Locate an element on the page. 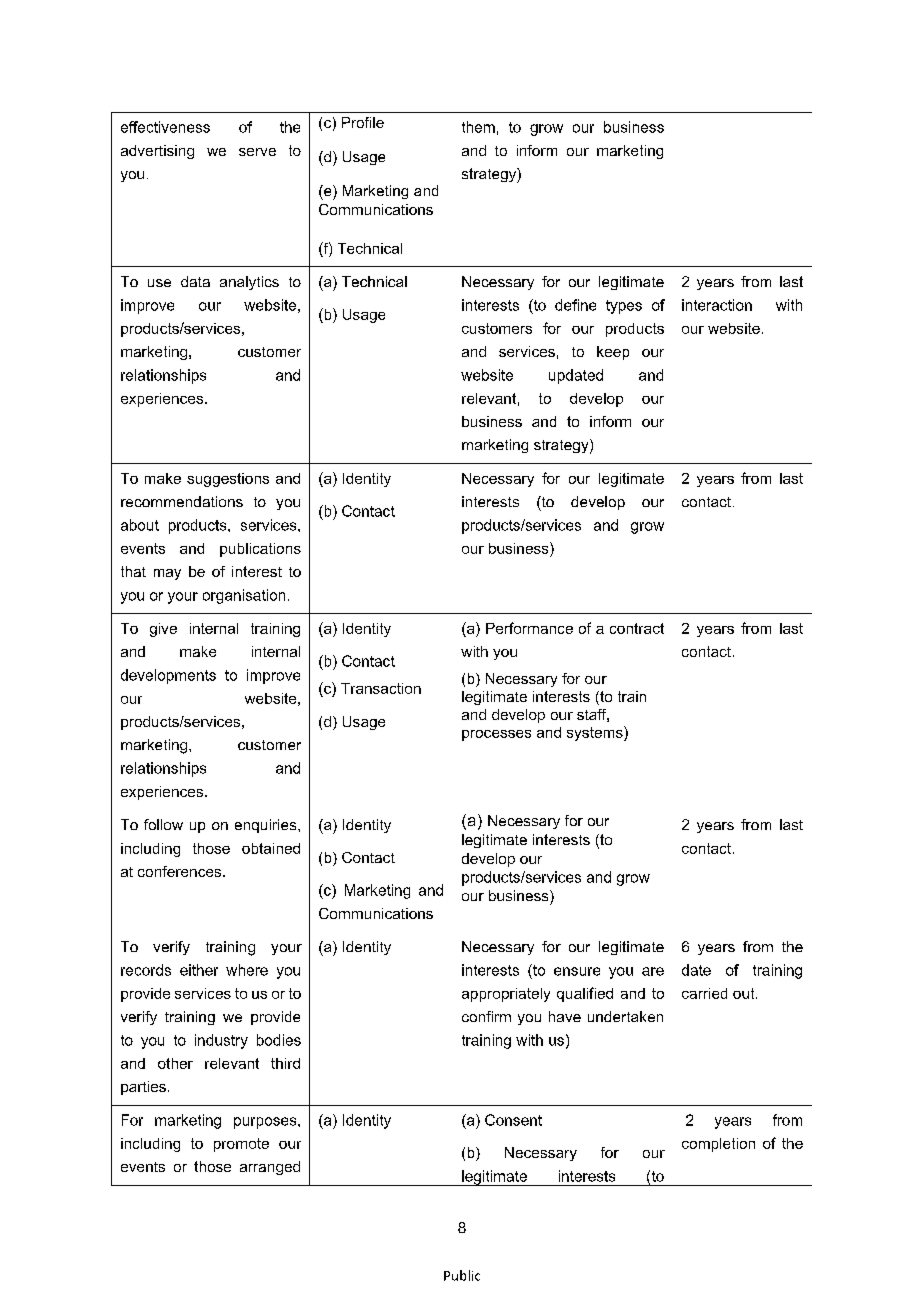 This page has width=924, height=1308. promote is located at coordinates (241, 1145).
